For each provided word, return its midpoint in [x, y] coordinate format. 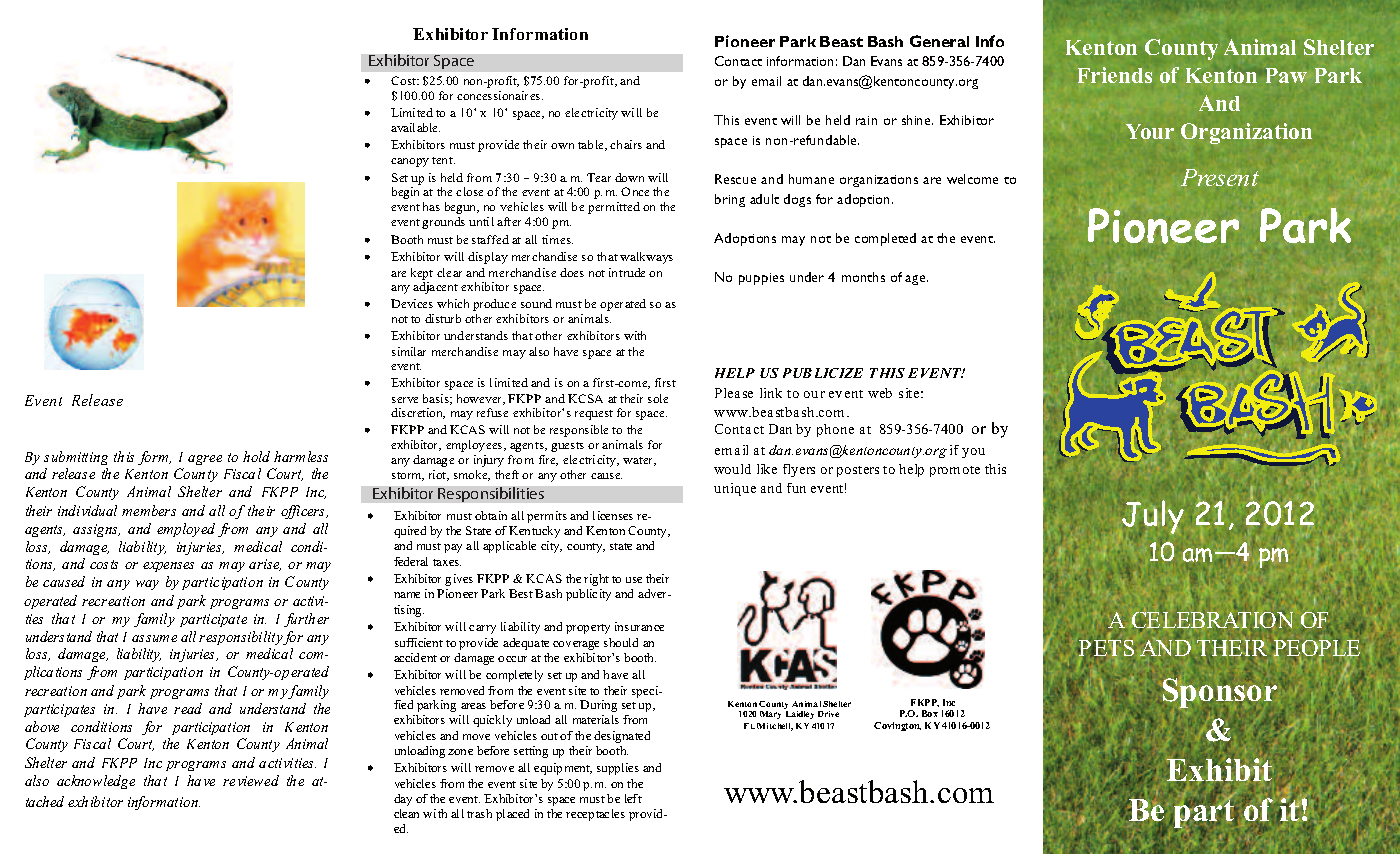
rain [866, 120]
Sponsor [1220, 693]
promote [955, 471]
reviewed [251, 780]
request [594, 415]
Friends [1115, 75]
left [633, 798]
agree [205, 460]
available [415, 127]
